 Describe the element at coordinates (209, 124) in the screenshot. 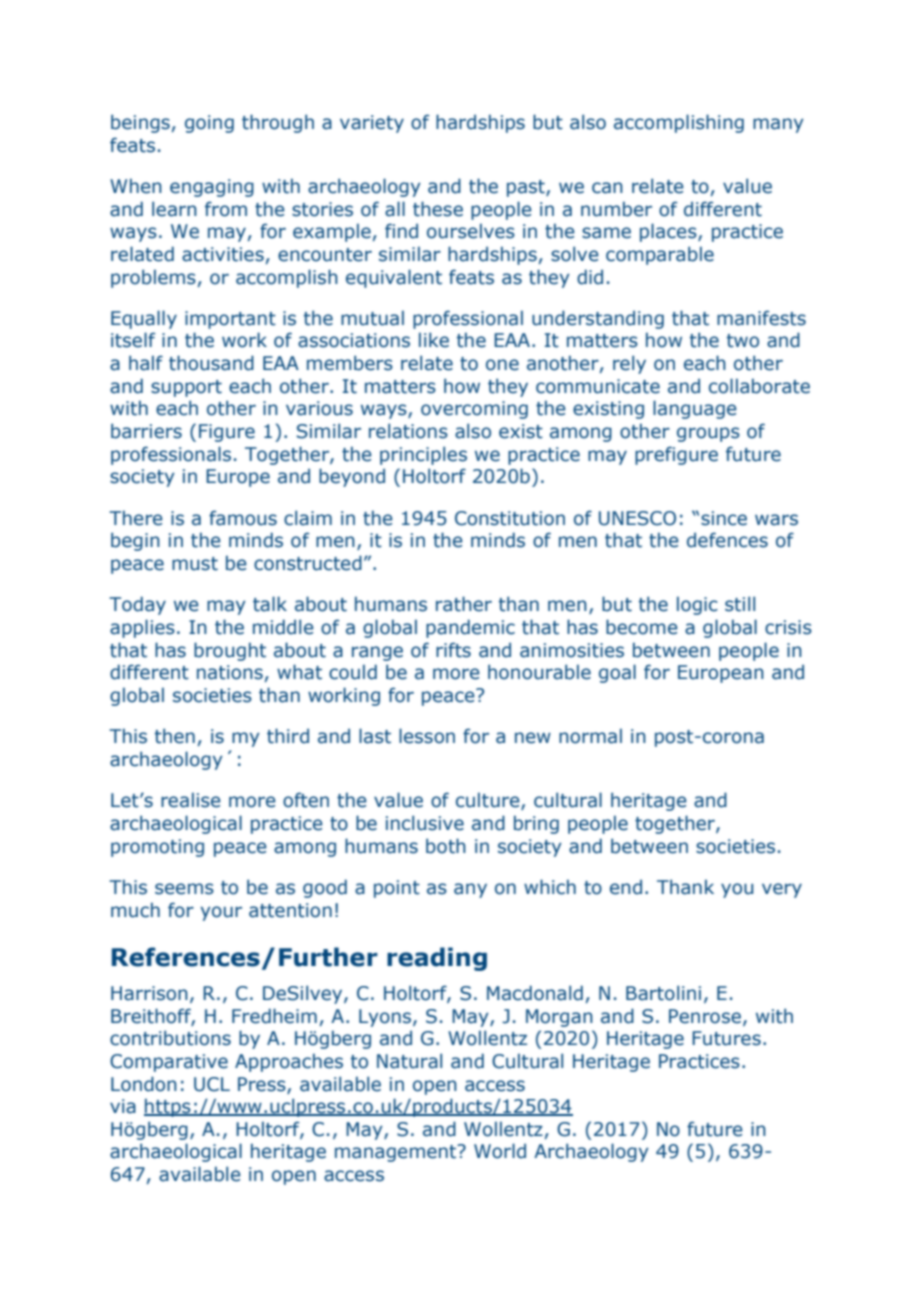

I see `going` at that location.
